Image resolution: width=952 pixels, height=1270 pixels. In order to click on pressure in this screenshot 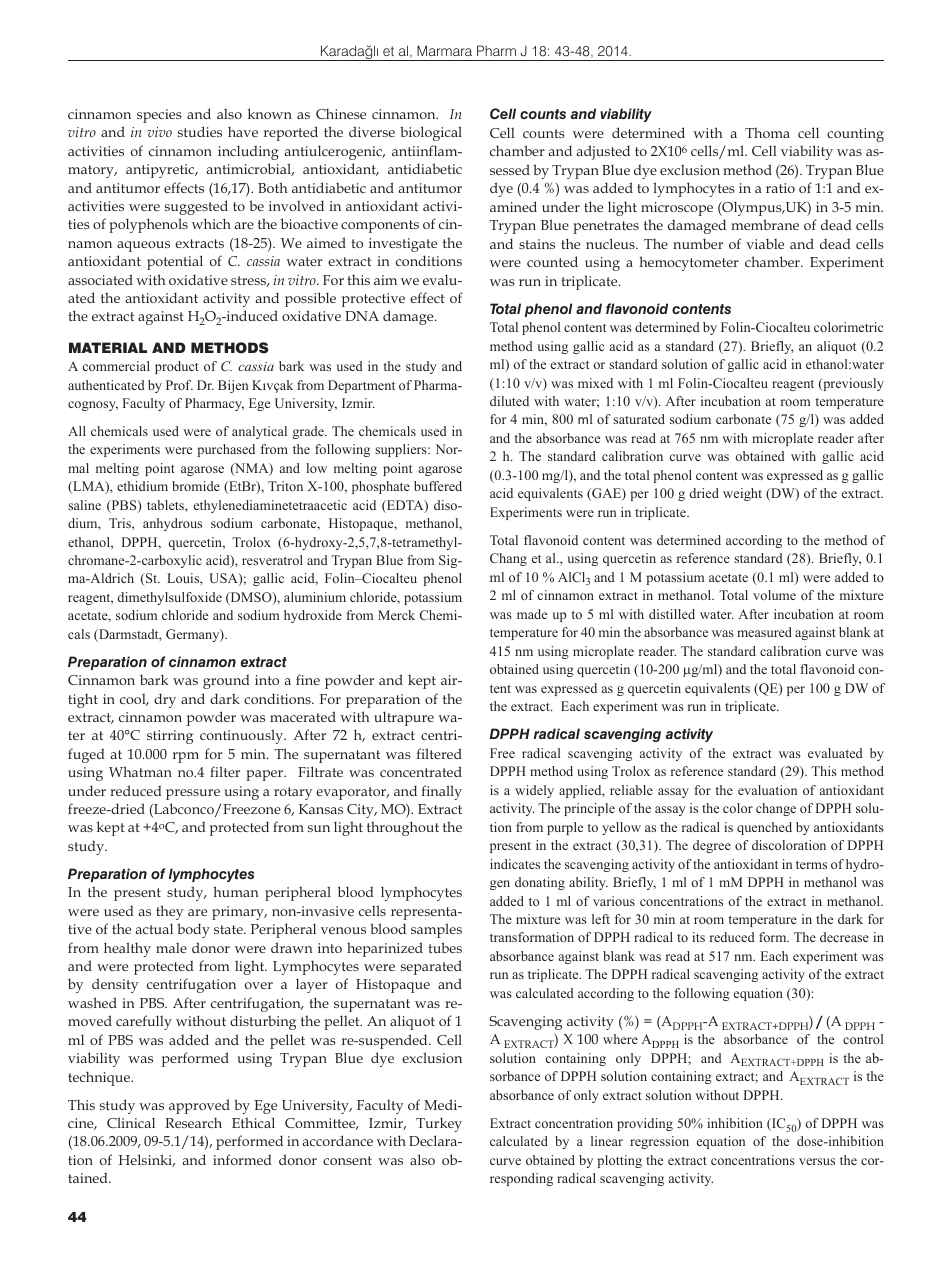, I will do `click(193, 794)`.
